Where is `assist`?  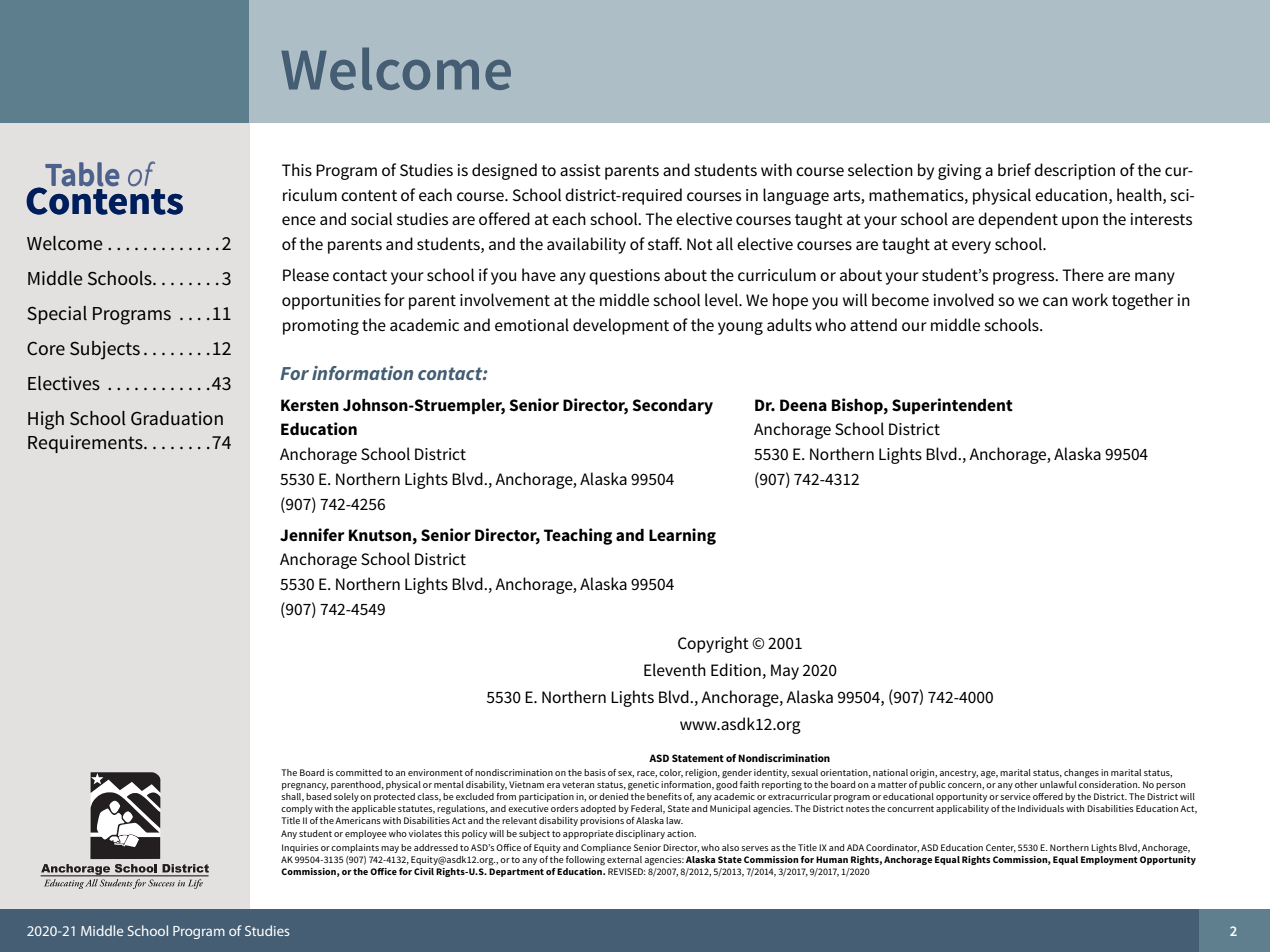
assist is located at coordinates (580, 170).
